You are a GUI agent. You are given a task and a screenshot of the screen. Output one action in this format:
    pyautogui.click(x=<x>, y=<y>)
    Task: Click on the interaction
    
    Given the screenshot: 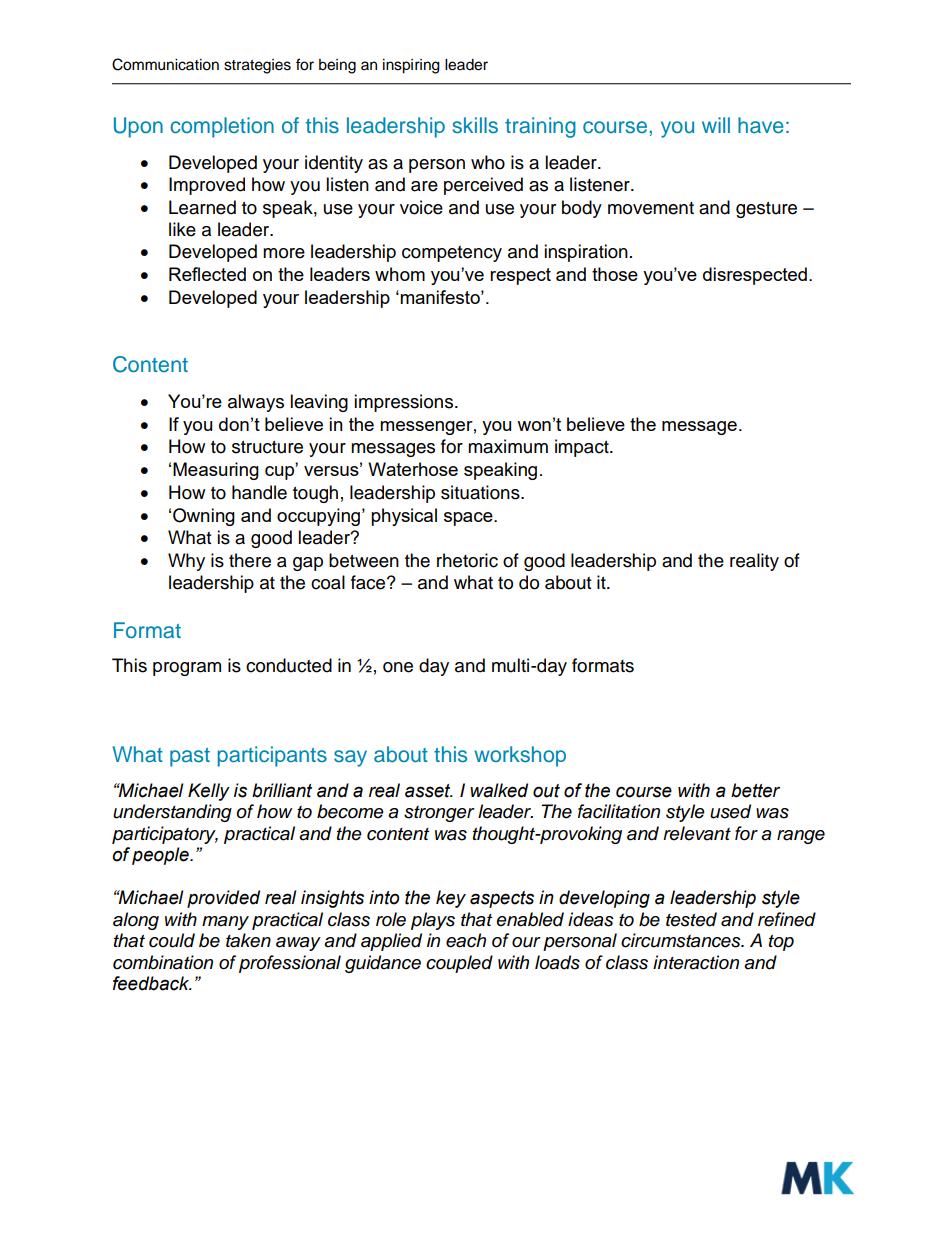 What is the action you would take?
    pyautogui.click(x=696, y=962)
